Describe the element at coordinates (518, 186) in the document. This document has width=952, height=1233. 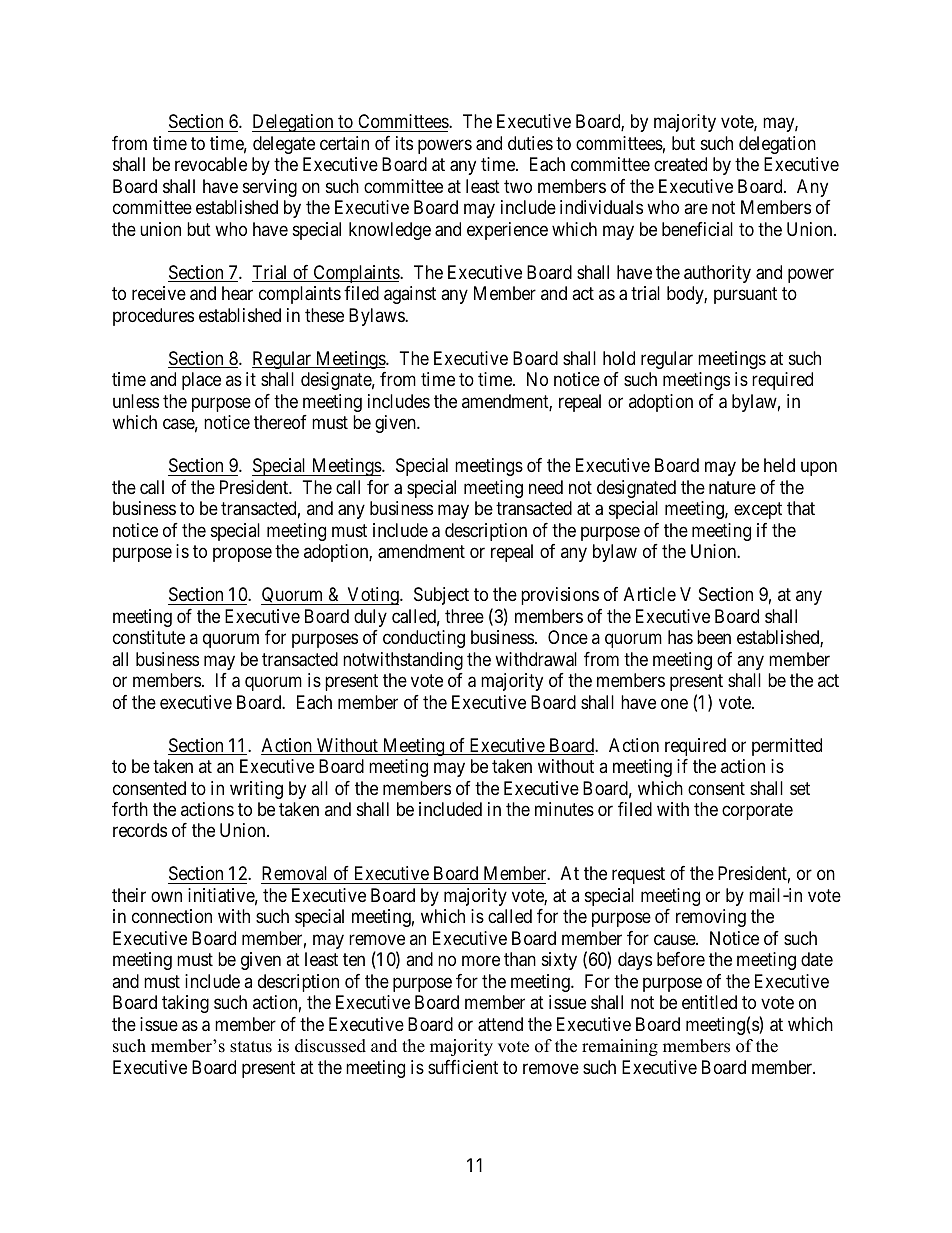
I see `two` at that location.
